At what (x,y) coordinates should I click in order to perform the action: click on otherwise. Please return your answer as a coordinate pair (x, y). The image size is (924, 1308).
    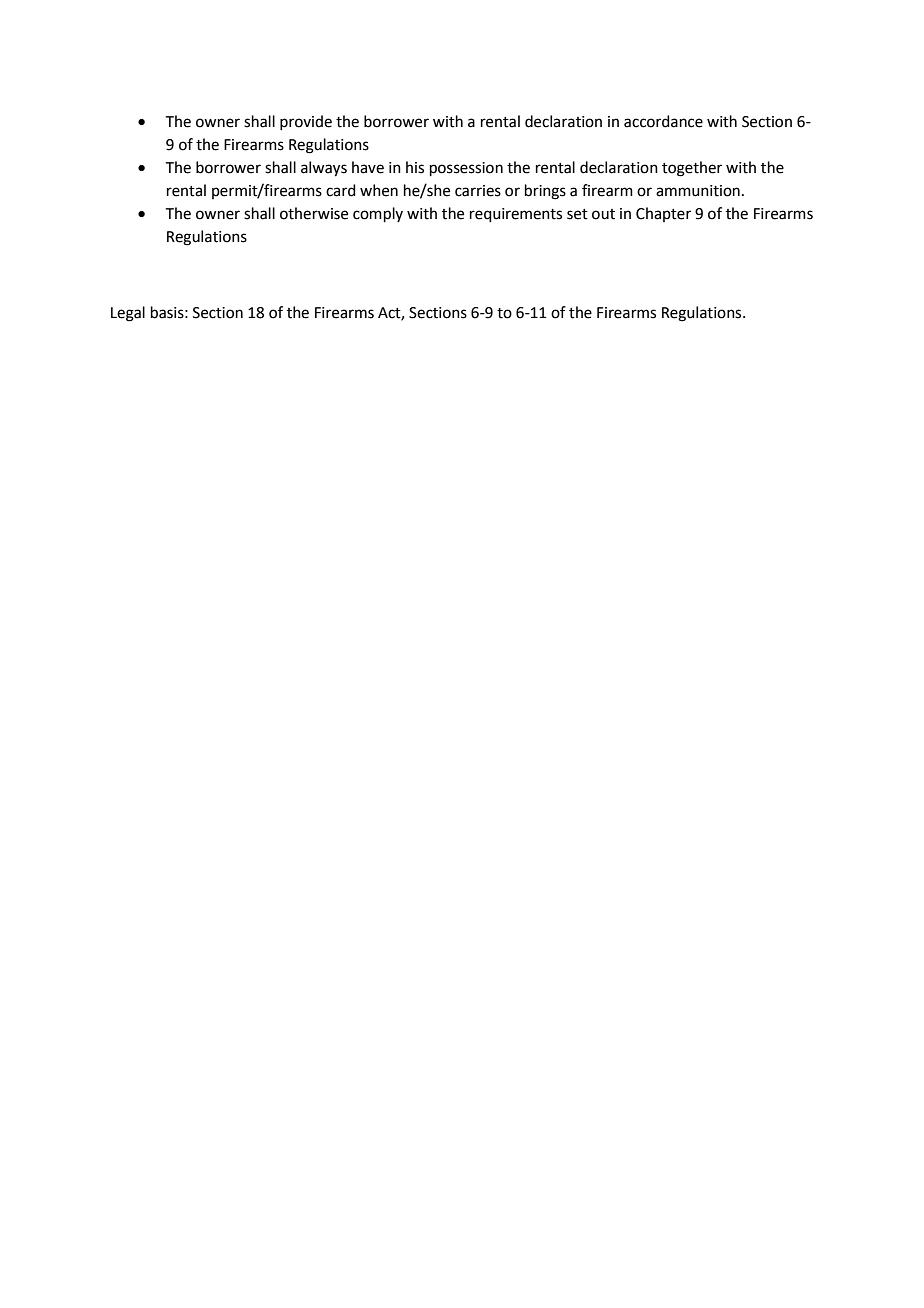
    Looking at the image, I should click on (314, 213).
